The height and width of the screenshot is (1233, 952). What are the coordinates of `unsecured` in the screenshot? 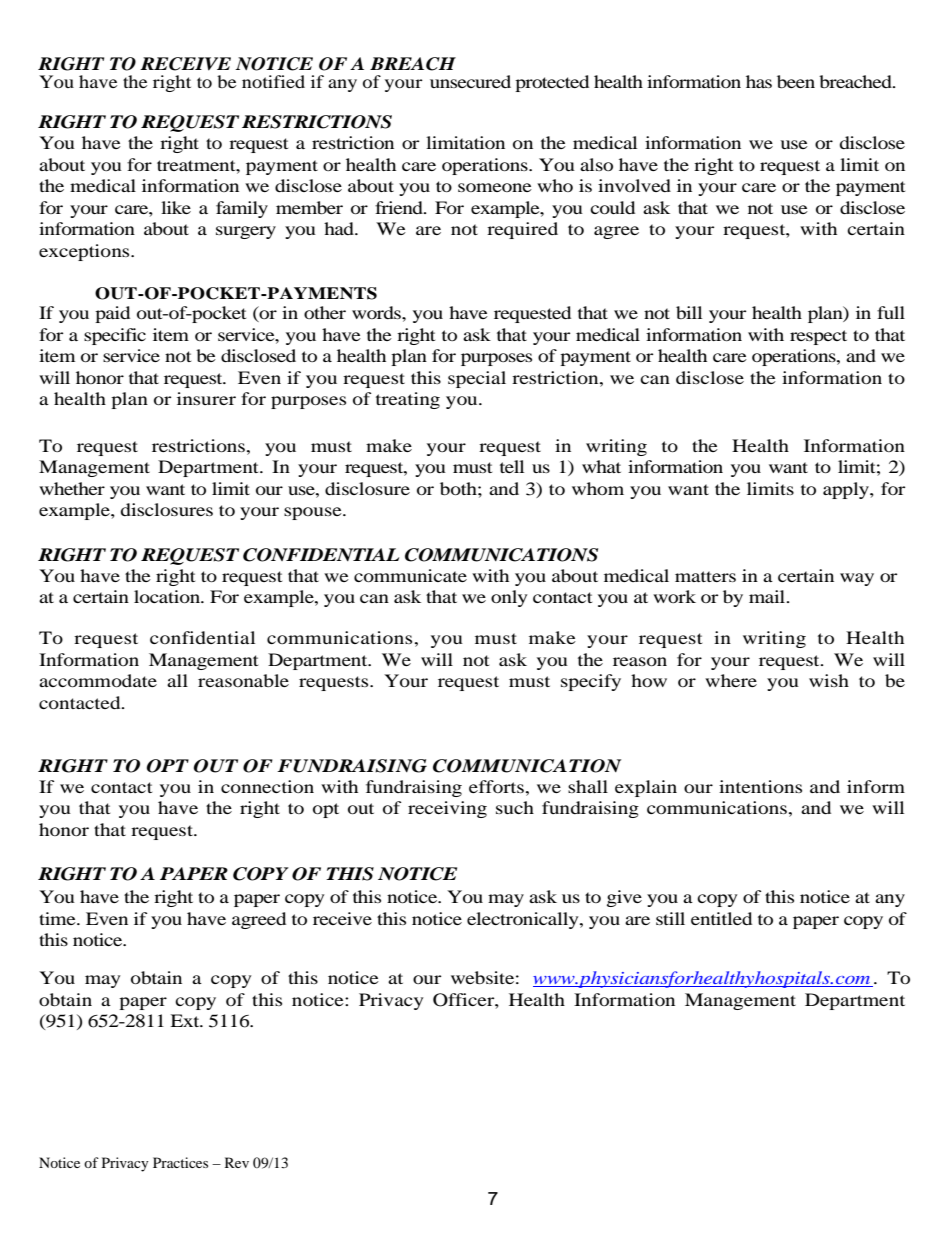 It's located at (470, 81).
